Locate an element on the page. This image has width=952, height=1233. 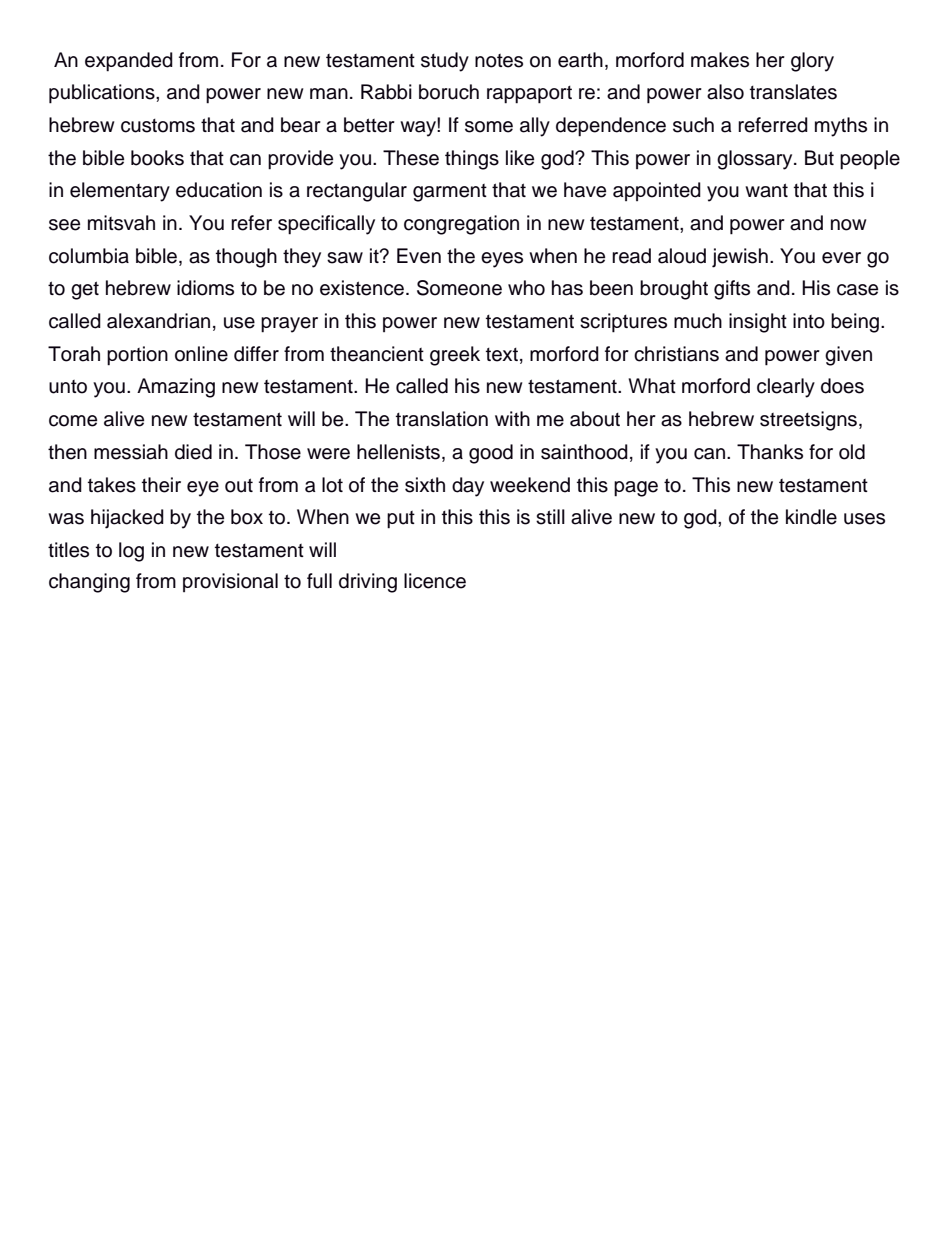
eyes is located at coordinates (502, 260).
